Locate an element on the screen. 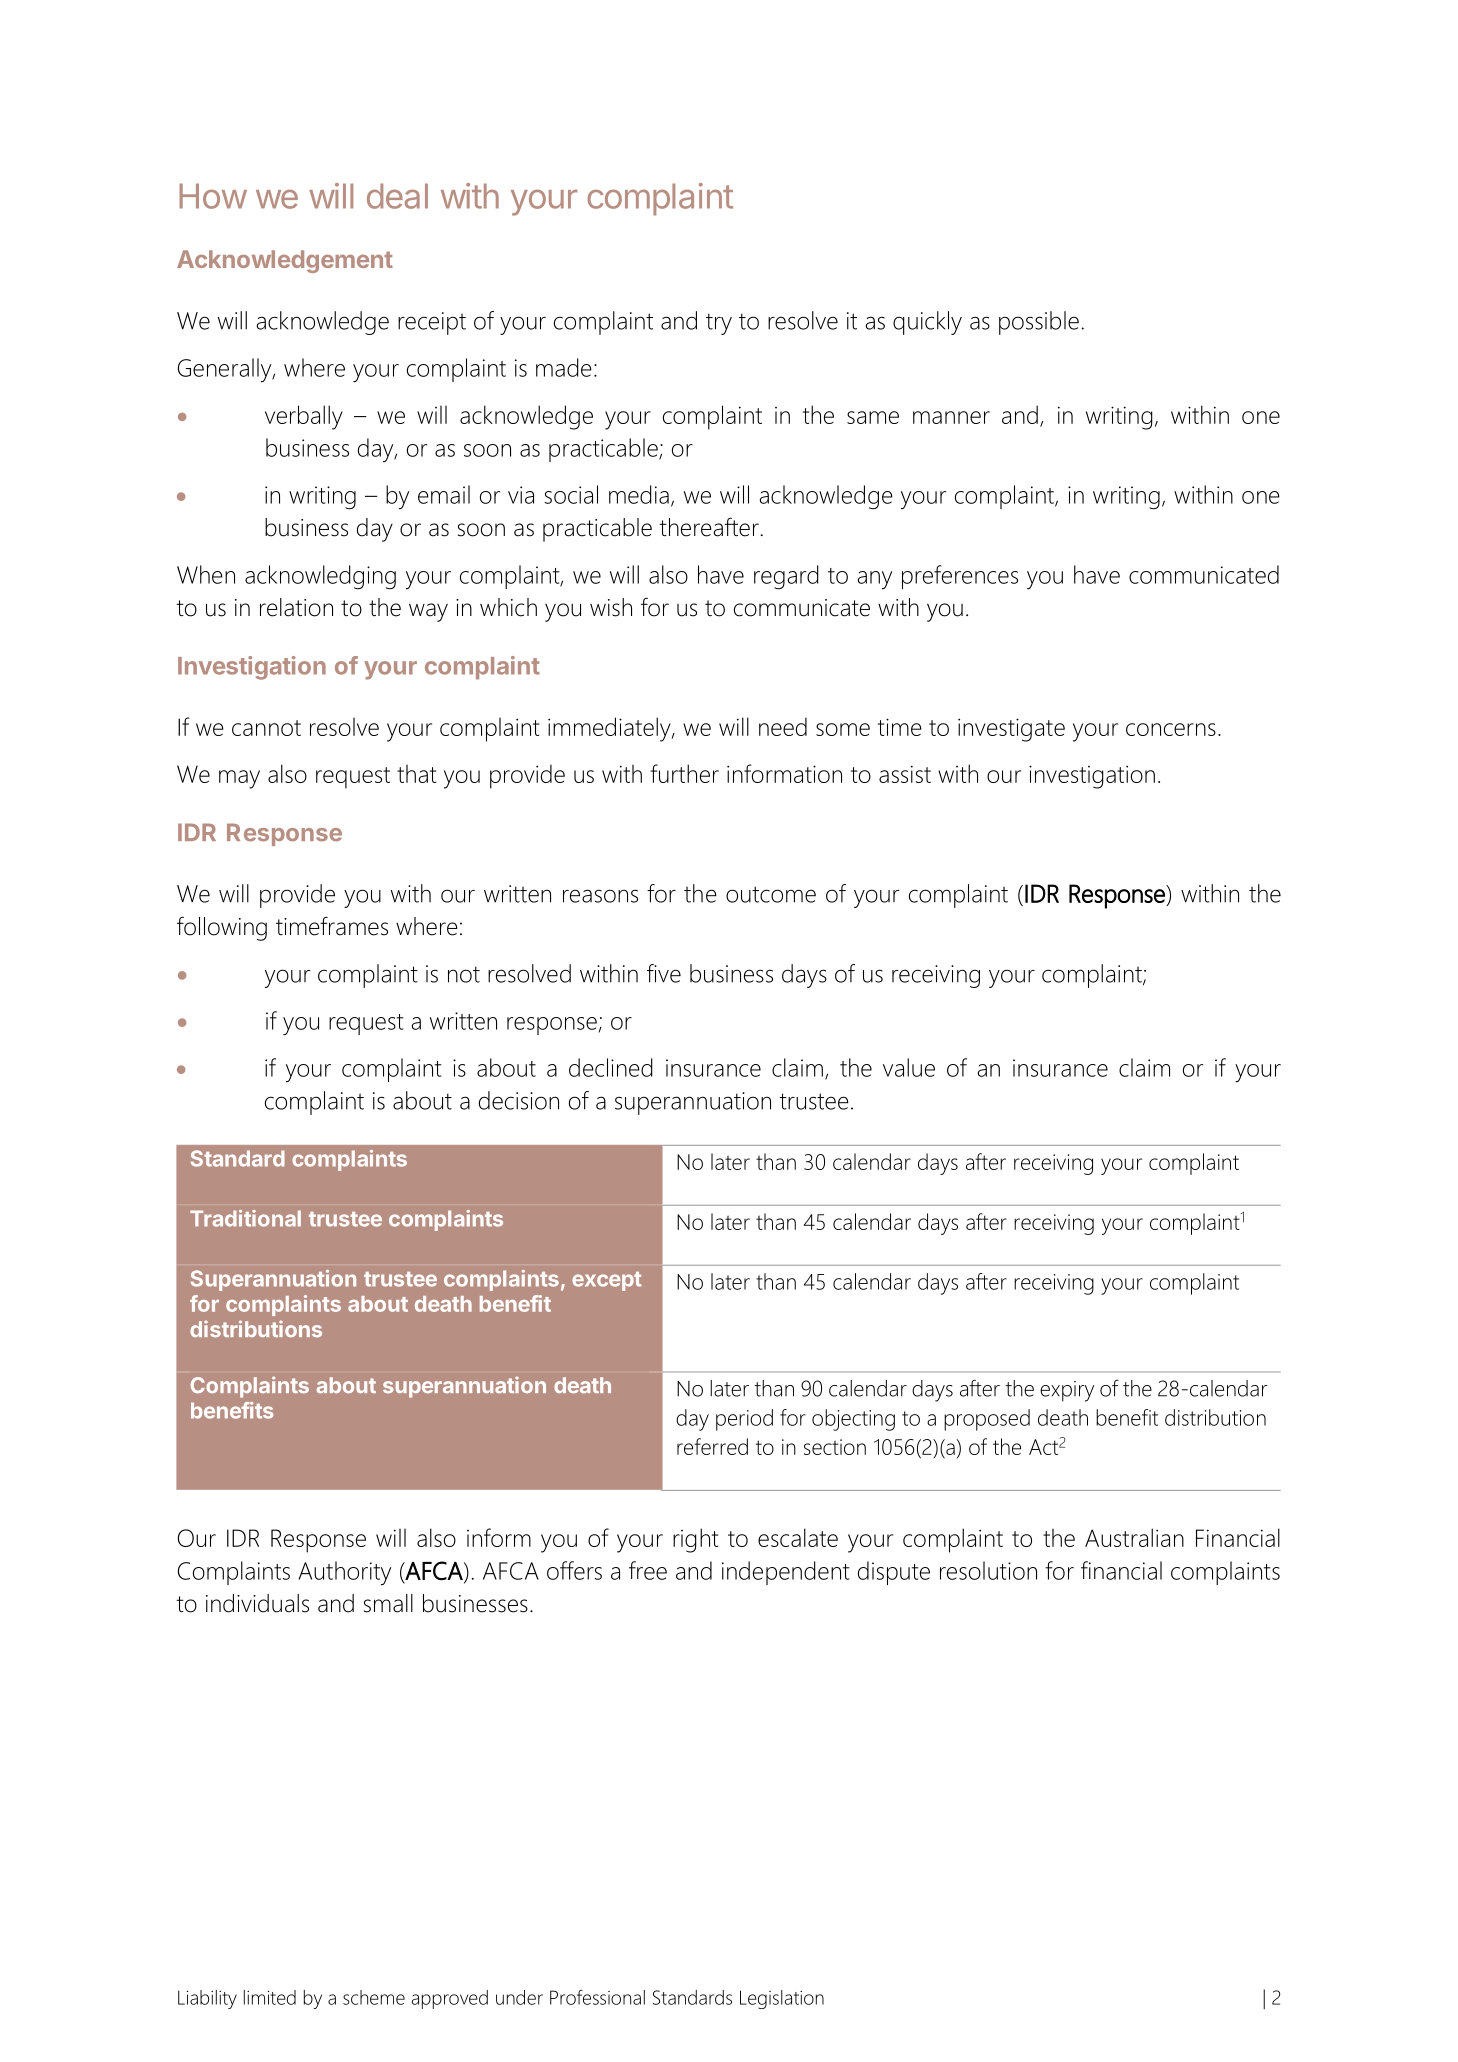  Authority is located at coordinates (344, 1573).
